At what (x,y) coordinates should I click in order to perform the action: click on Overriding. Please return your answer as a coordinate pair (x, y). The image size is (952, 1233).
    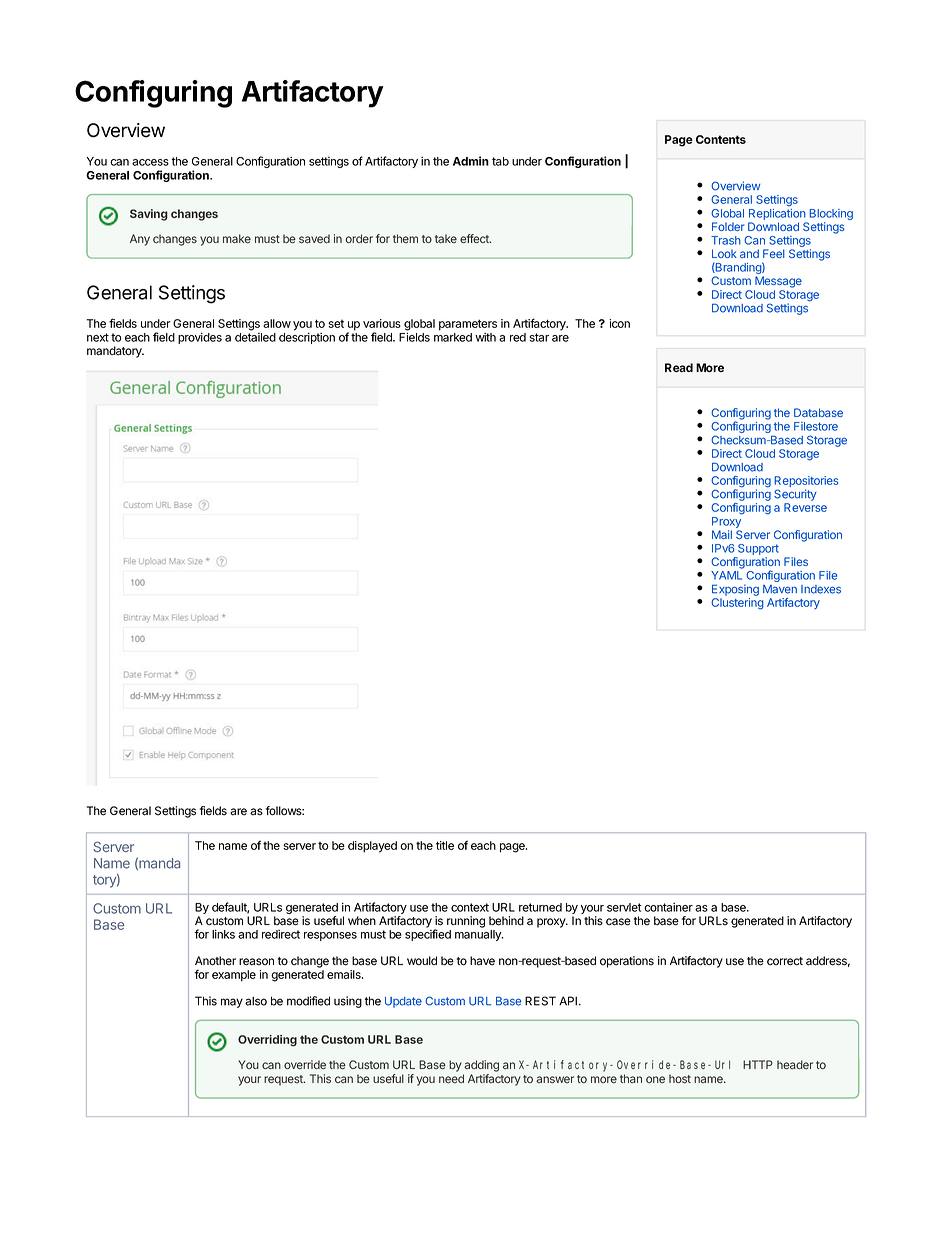
    Looking at the image, I should click on (267, 1041).
